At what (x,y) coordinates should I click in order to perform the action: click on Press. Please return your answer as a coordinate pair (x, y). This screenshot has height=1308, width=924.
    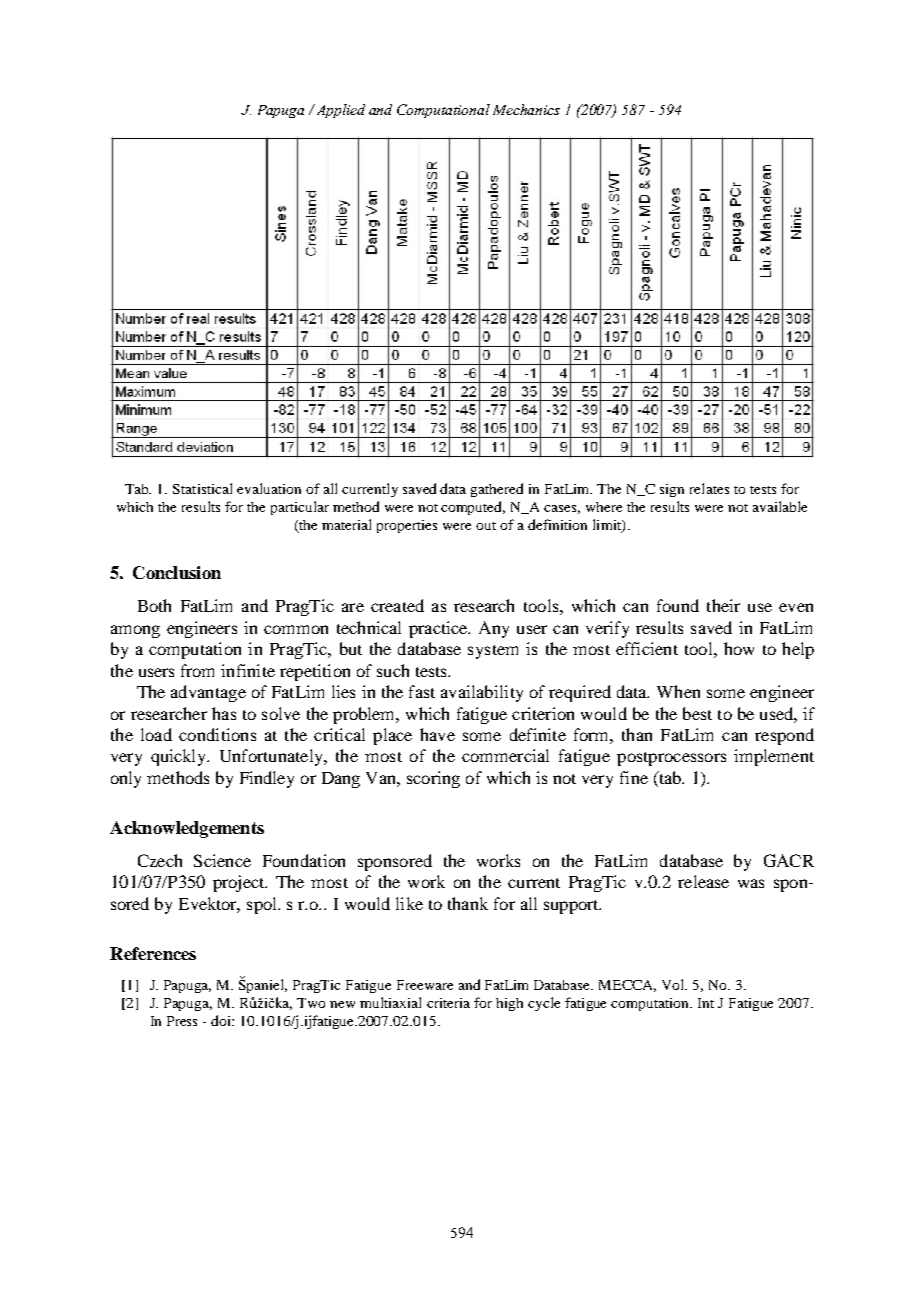
    Looking at the image, I should click on (182, 1021).
